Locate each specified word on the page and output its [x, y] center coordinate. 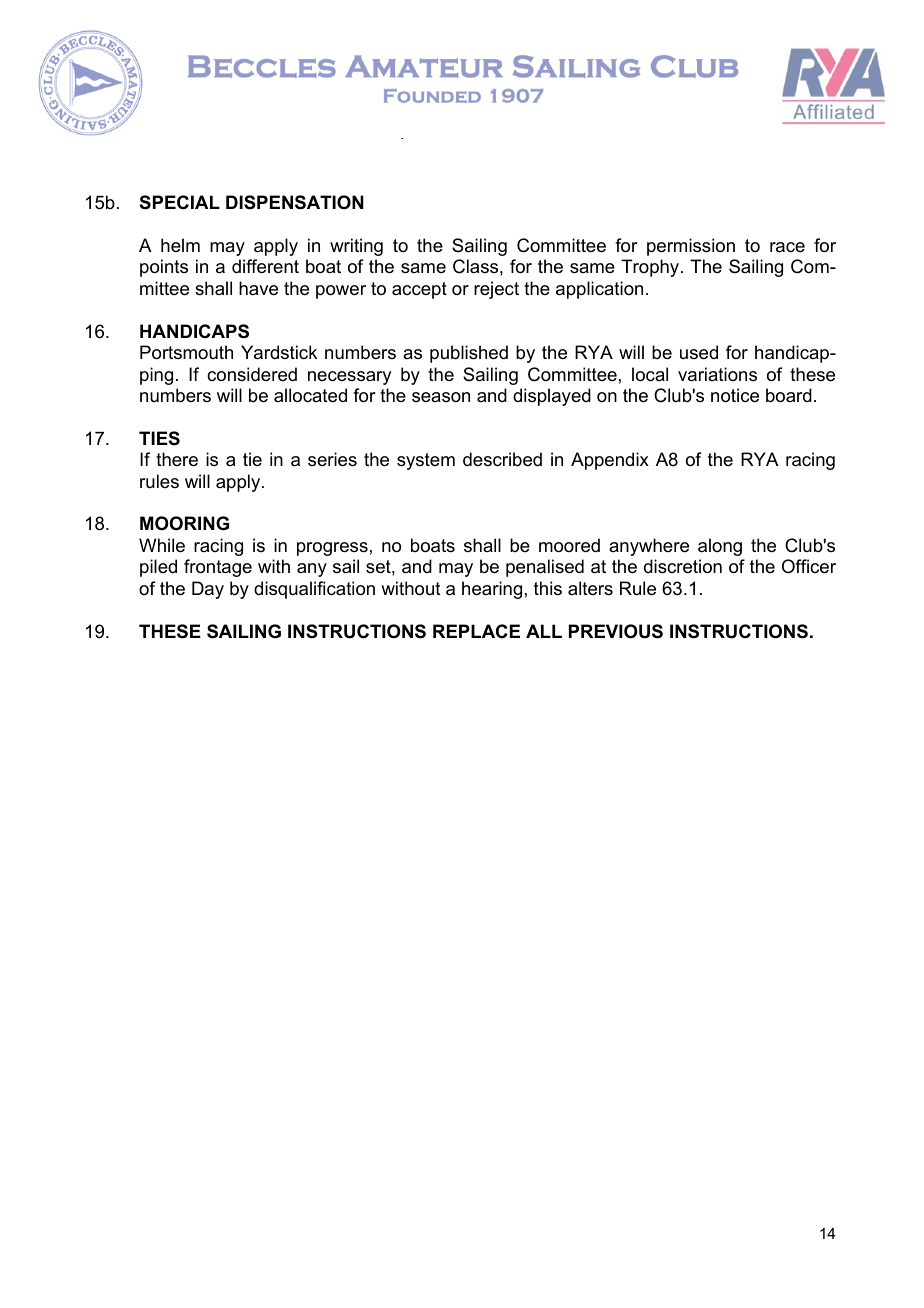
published [469, 354]
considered [252, 374]
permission [691, 247]
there [177, 459]
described [502, 459]
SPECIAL [180, 202]
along [720, 547]
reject [496, 290]
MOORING [184, 523]
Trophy [651, 268]
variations [717, 374]
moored [569, 545]
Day [208, 590]
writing [356, 247]
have [258, 288]
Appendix [610, 461]
